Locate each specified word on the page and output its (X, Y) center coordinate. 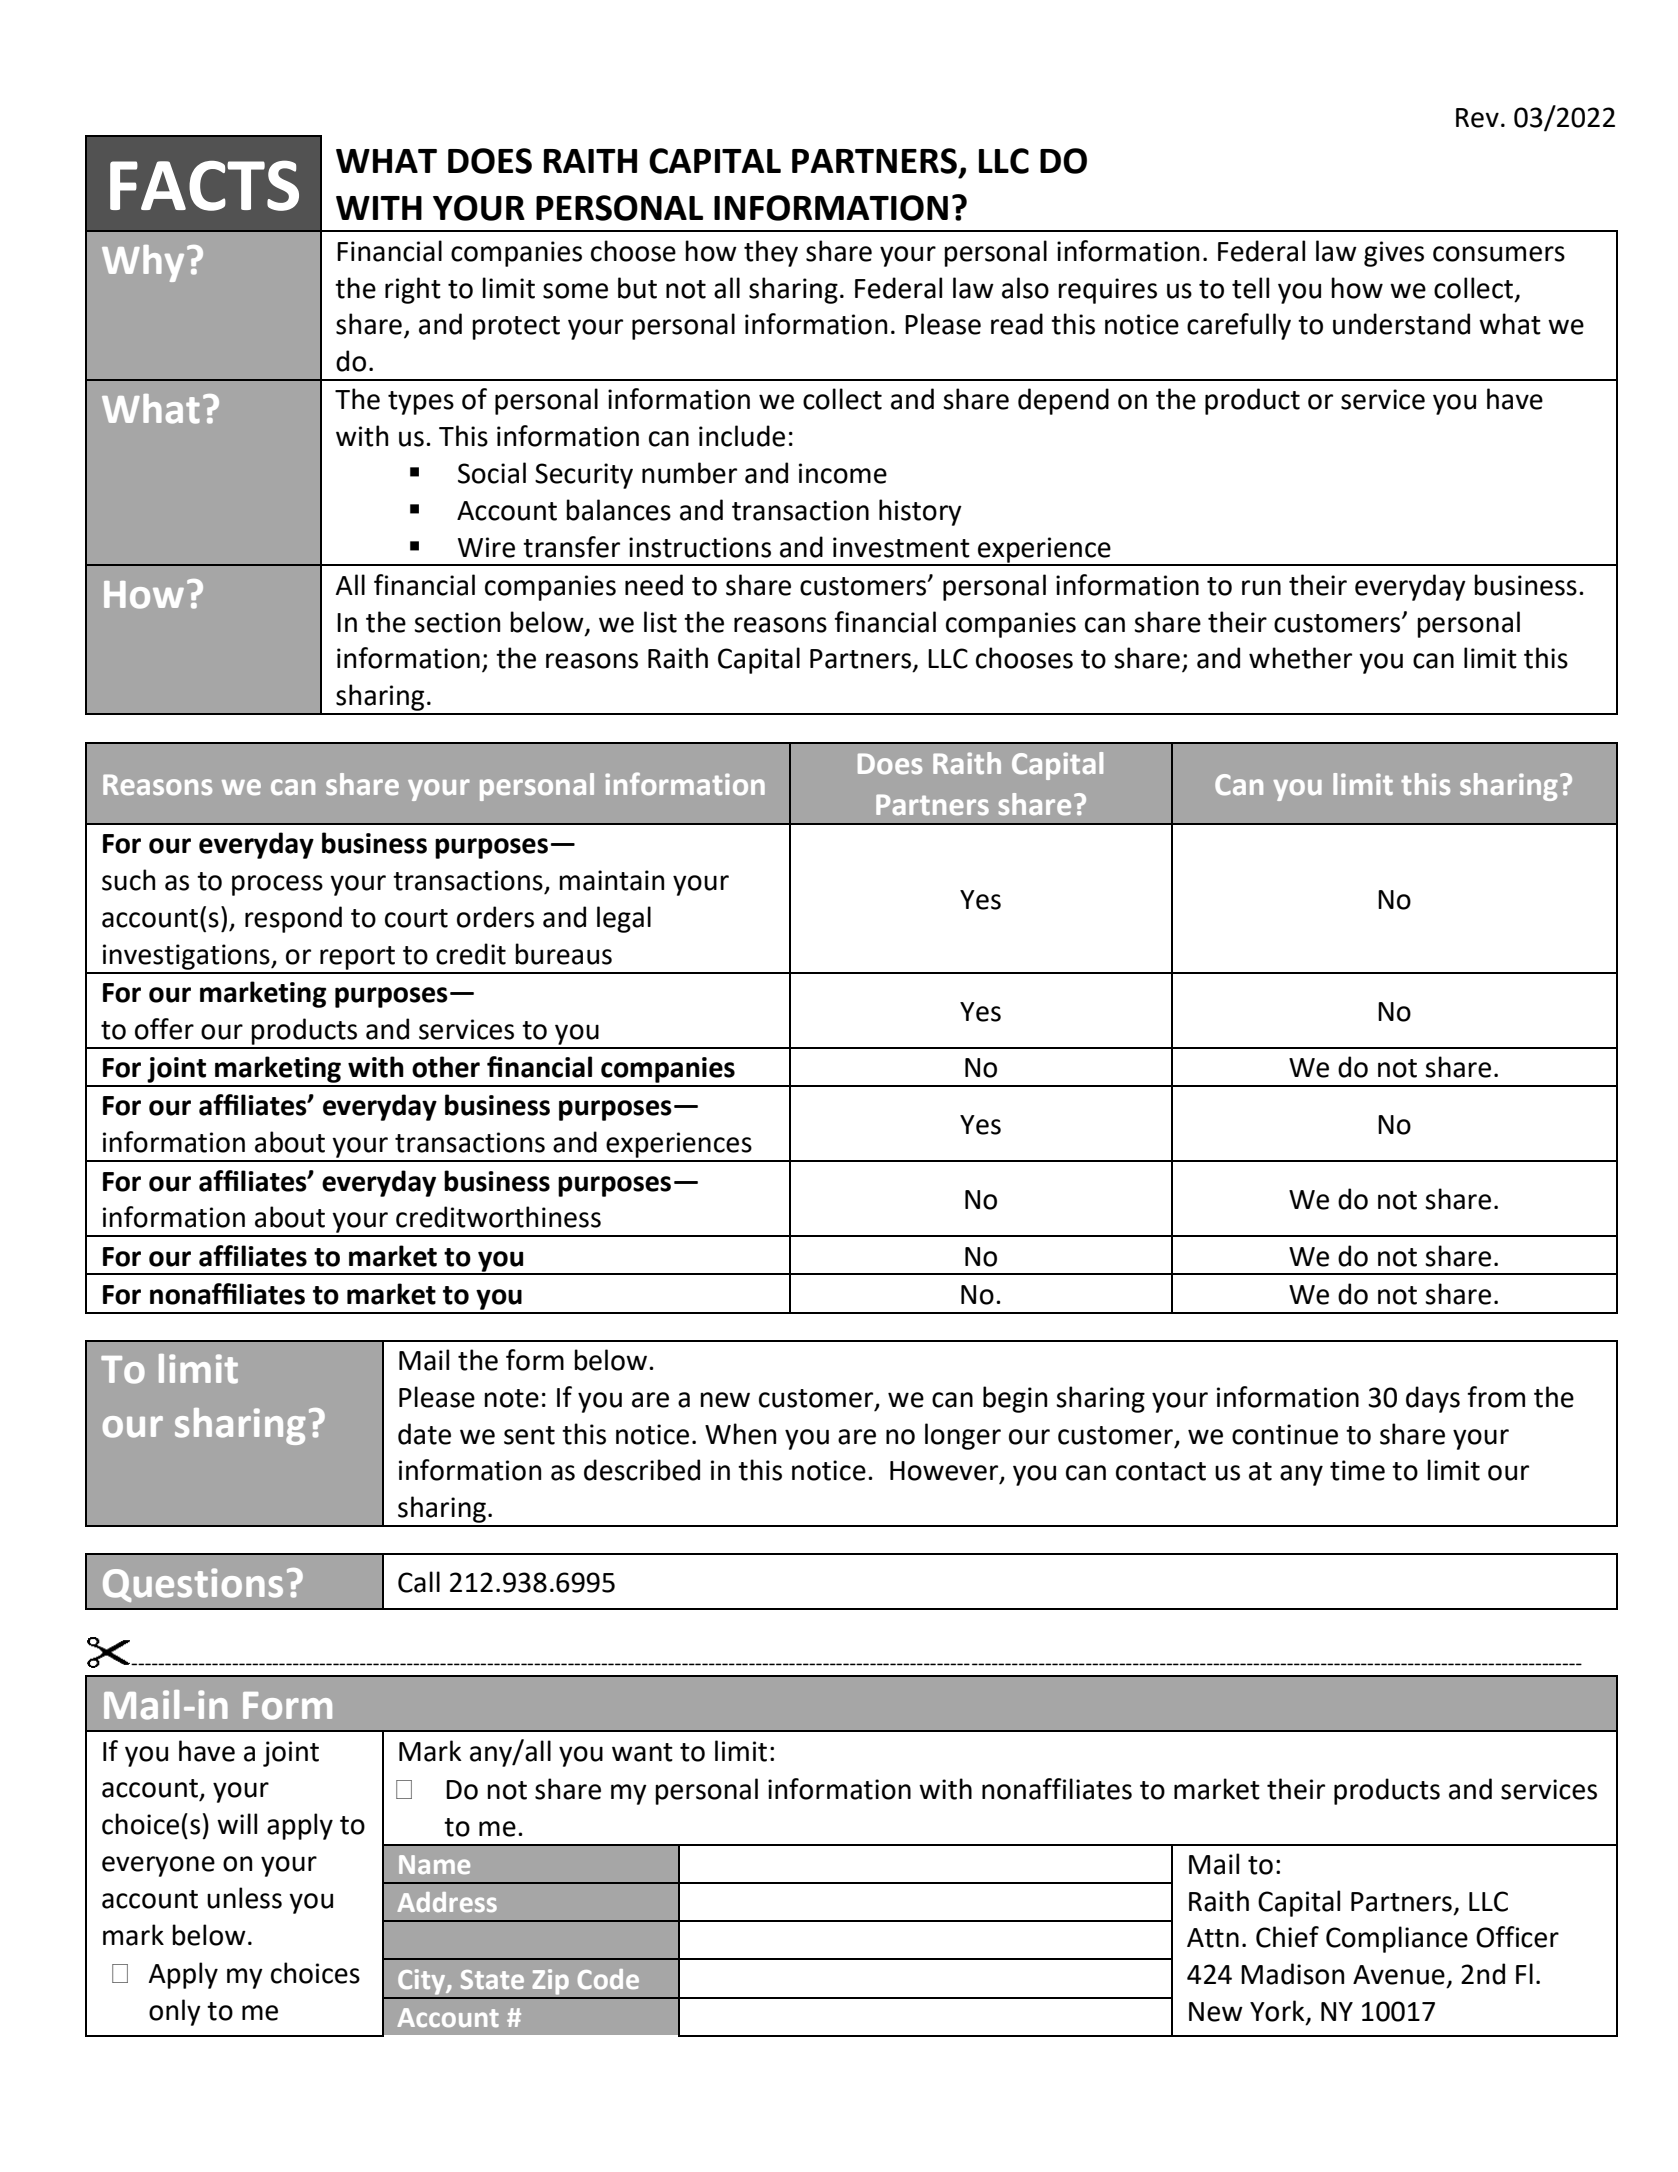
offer (164, 1029)
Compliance (1397, 1939)
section (457, 622)
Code (608, 1979)
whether (1300, 658)
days (1433, 1399)
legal (624, 919)
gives (1394, 254)
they (771, 253)
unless (244, 1898)
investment (901, 547)
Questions (193, 1585)
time (1357, 1470)
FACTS (204, 185)
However (945, 1472)
